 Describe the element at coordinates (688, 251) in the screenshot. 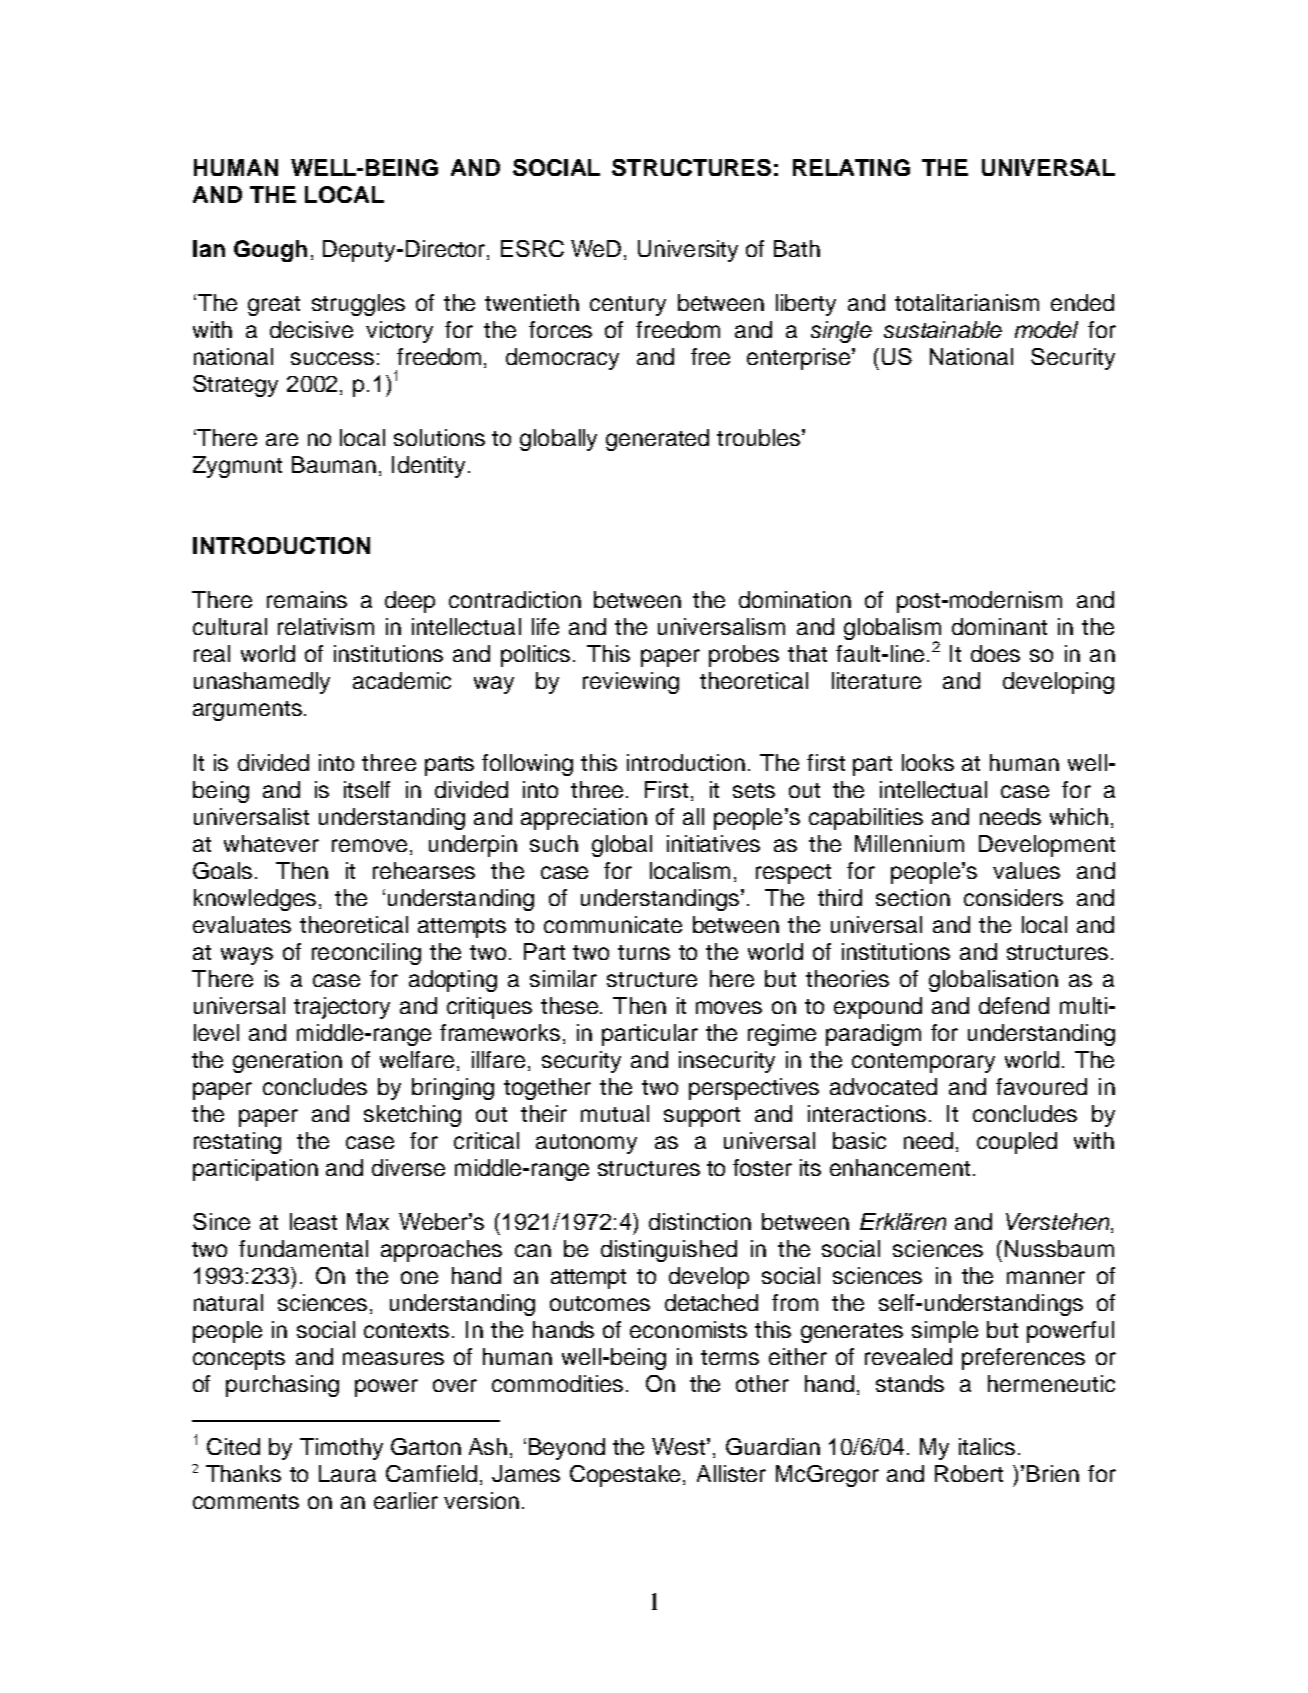

I see `University` at that location.
